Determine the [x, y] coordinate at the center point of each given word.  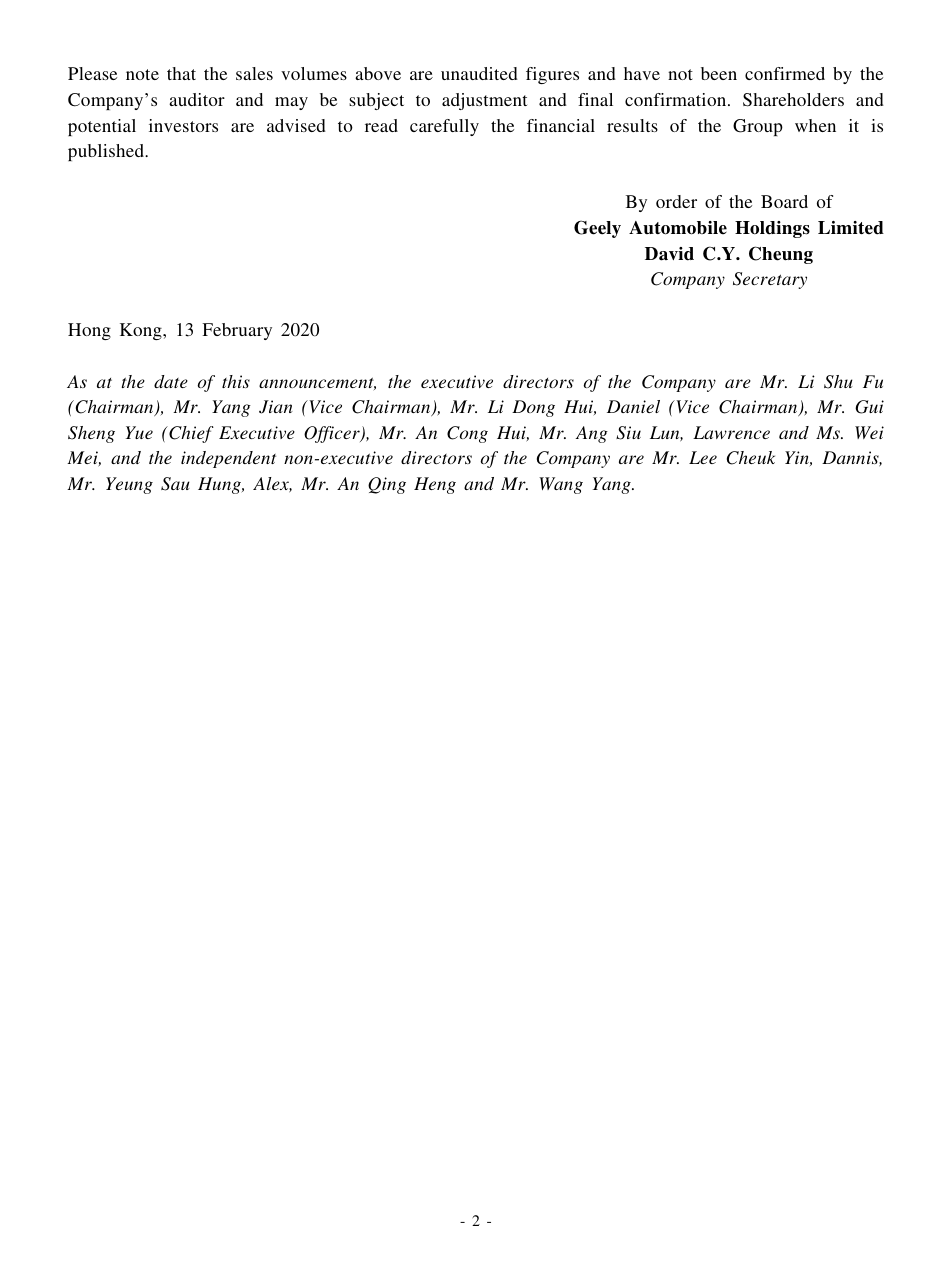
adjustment [484, 101]
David [669, 254]
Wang [561, 485]
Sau [175, 484]
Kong [142, 331]
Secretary [770, 280]
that [181, 73]
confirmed [785, 73]
